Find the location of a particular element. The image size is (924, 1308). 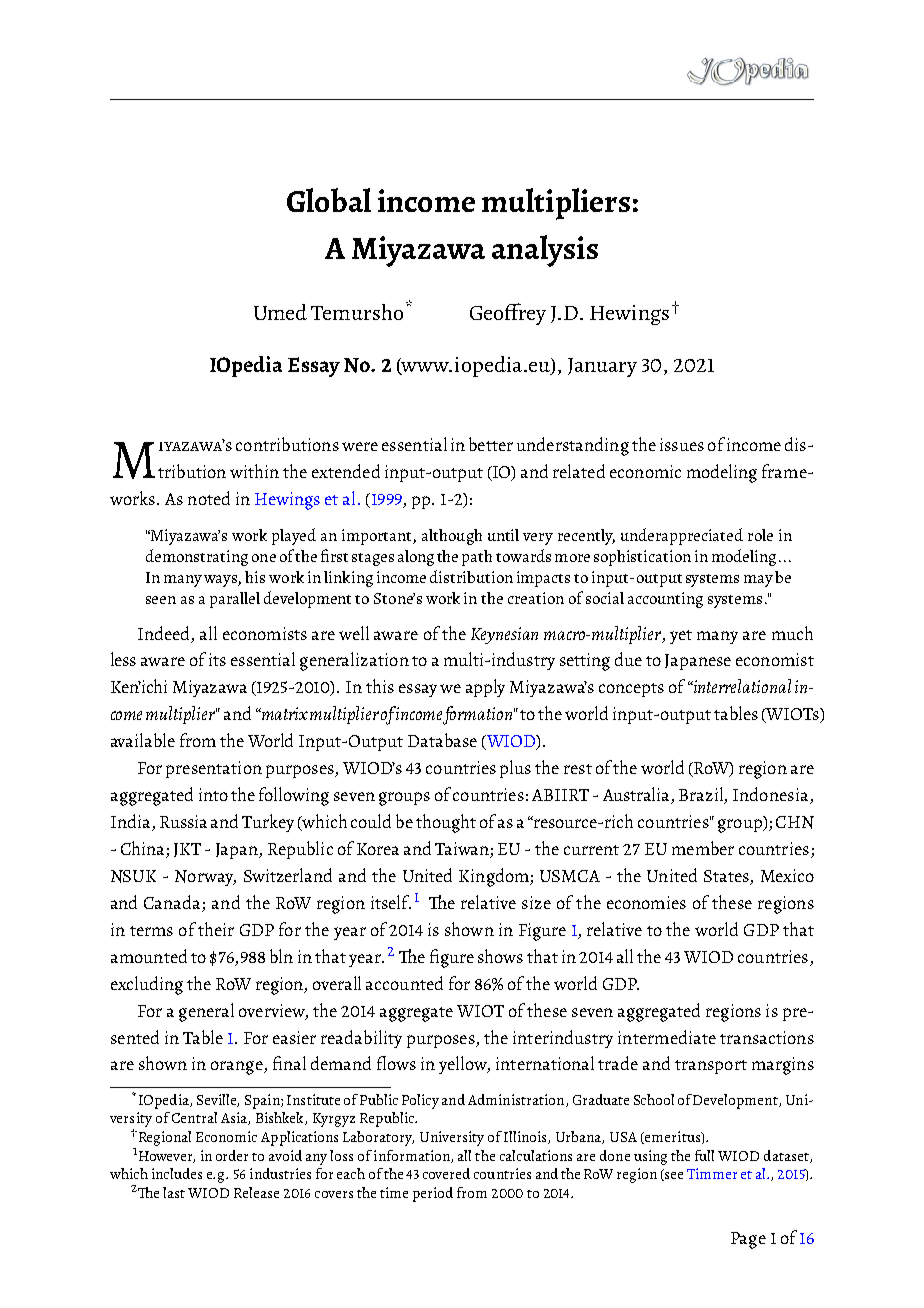

Global is located at coordinates (329, 200).
